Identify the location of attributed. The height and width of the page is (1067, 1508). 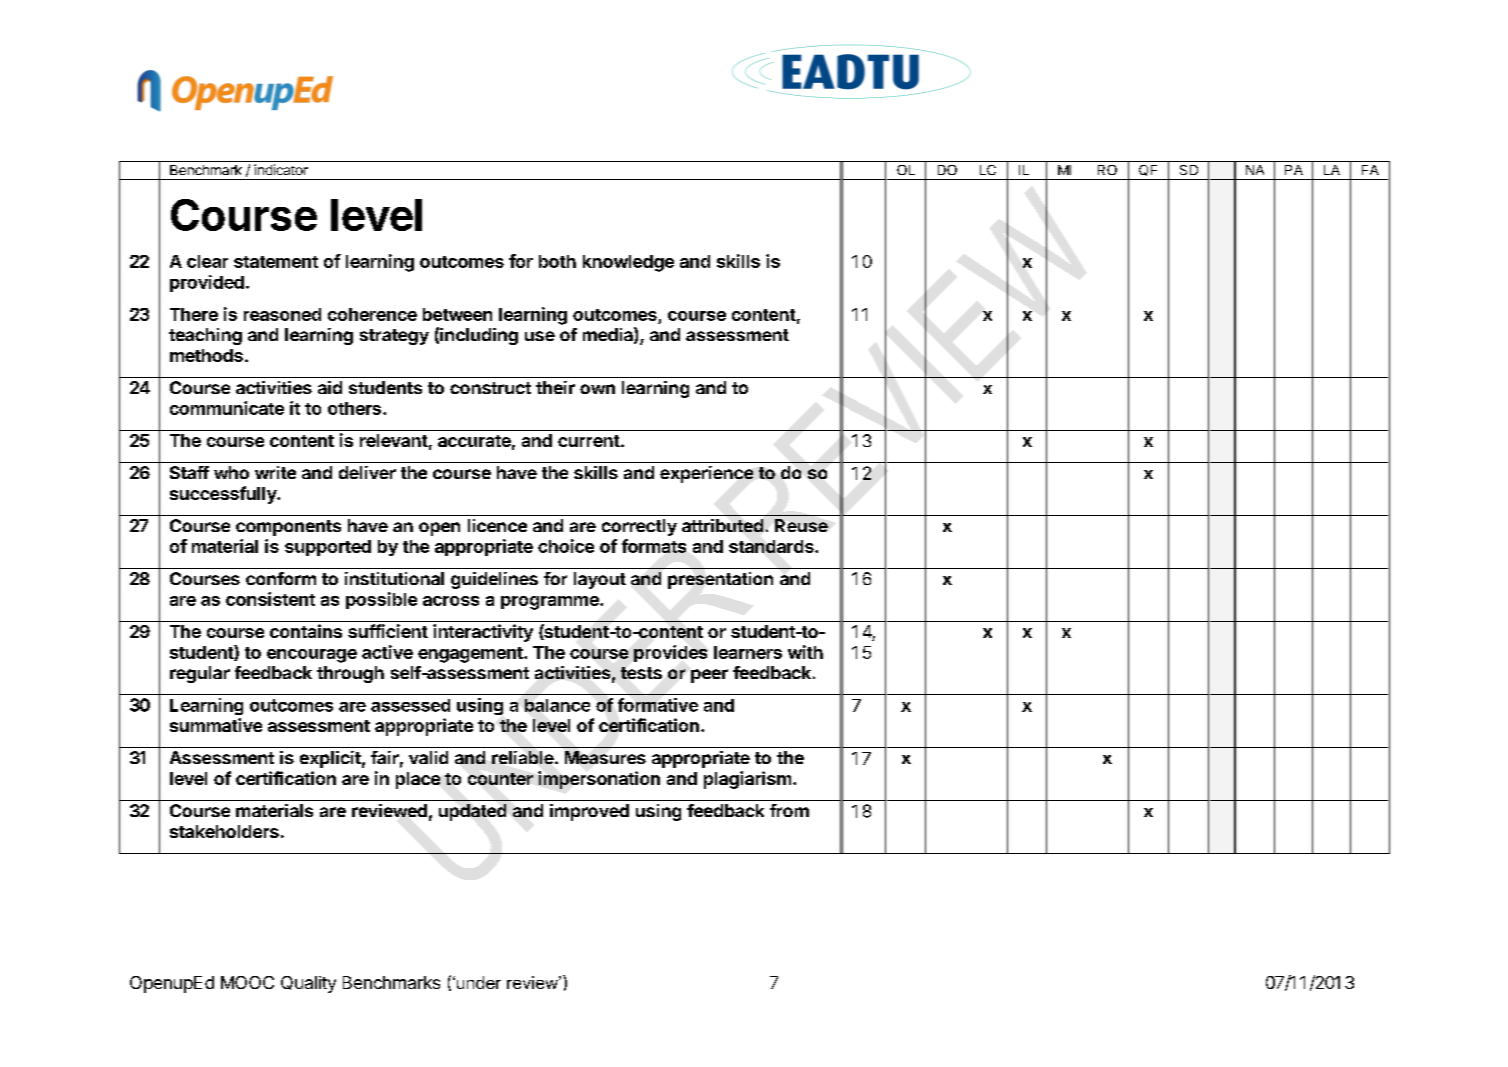
(722, 525).
